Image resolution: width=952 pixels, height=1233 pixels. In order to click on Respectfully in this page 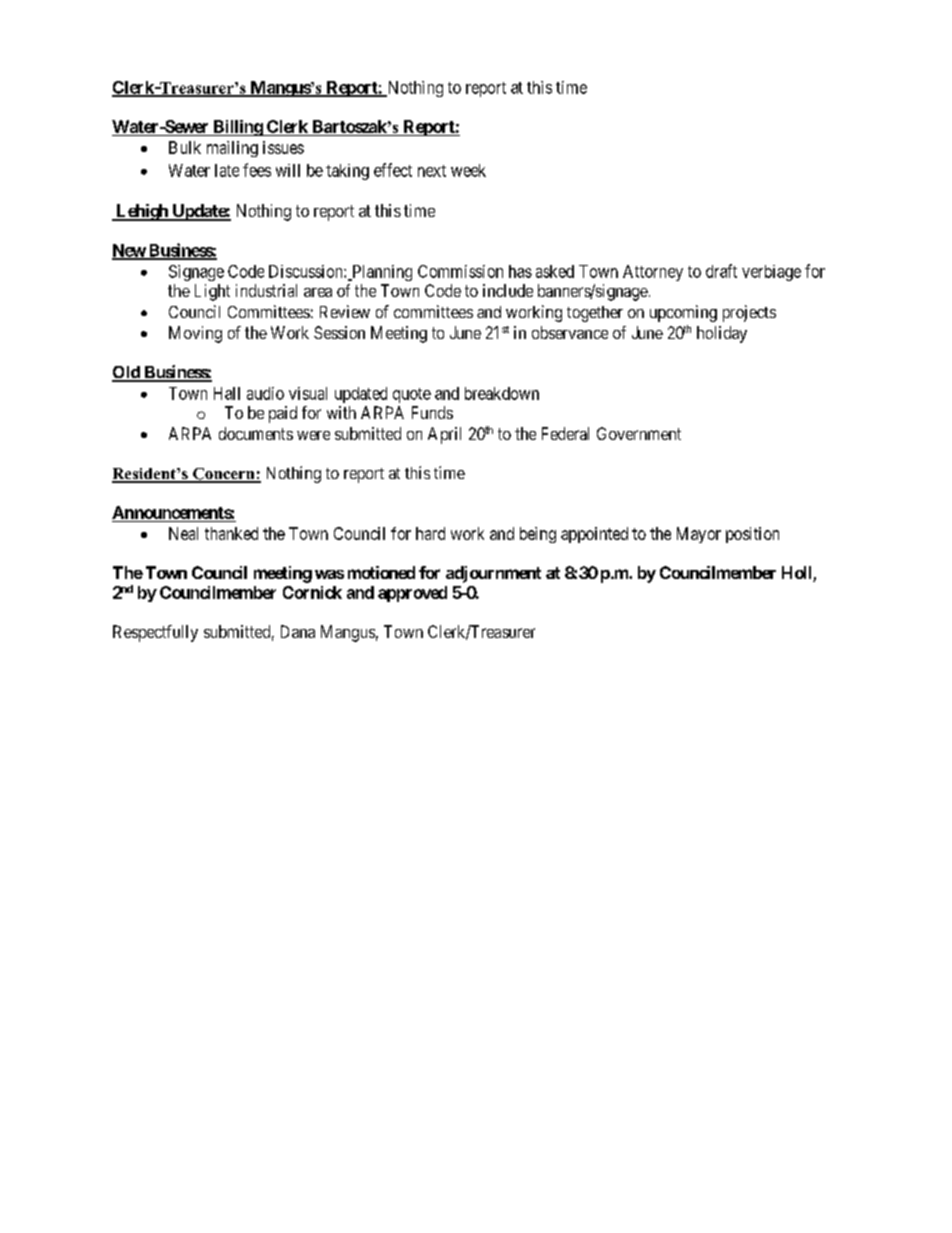, I will do `click(155, 633)`.
